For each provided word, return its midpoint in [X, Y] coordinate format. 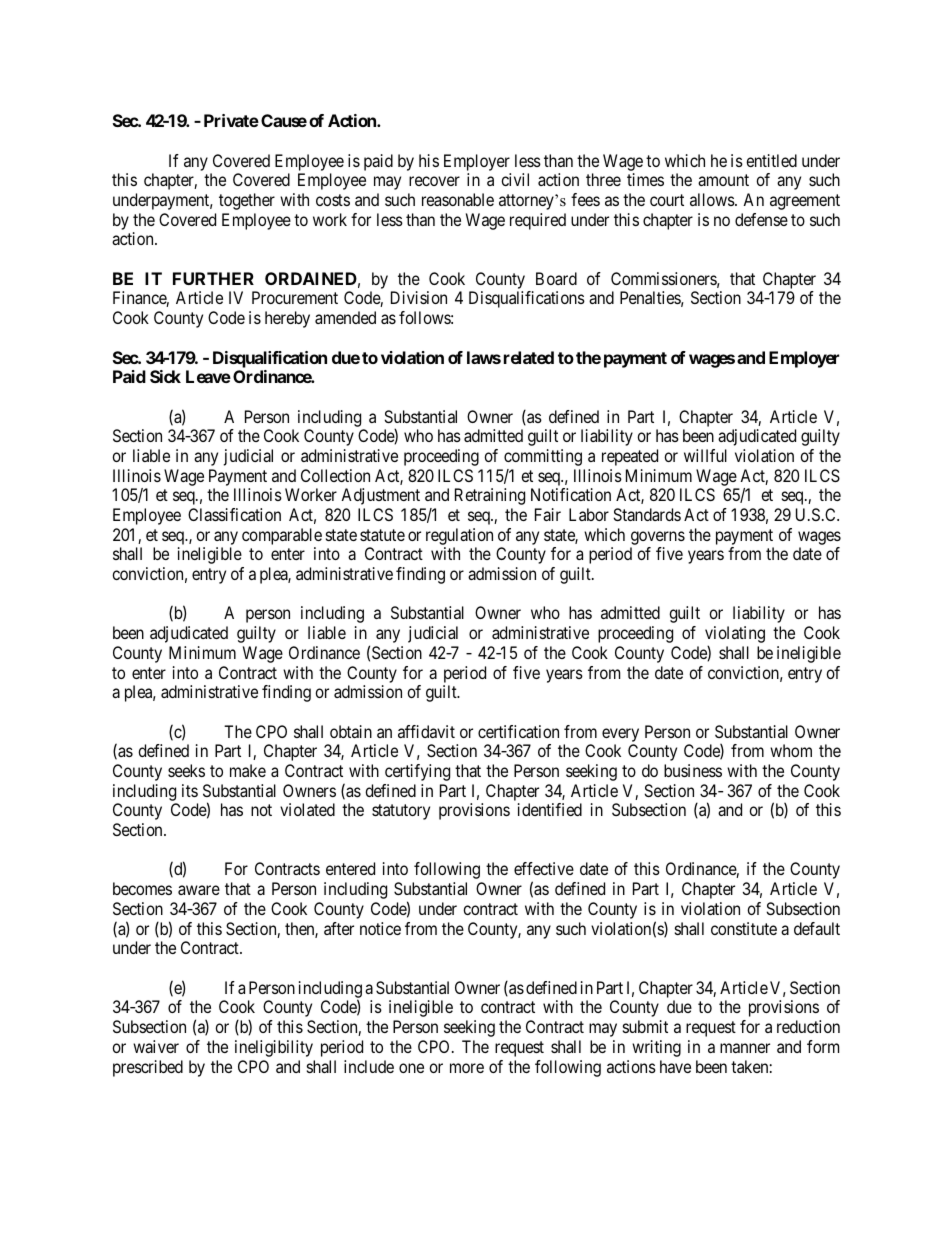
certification [518, 731]
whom [791, 750]
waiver [156, 1046]
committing [543, 457]
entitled [771, 160]
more [467, 1068]
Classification [234, 514]
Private [231, 120]
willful [705, 455]
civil [515, 179]
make [248, 770]
